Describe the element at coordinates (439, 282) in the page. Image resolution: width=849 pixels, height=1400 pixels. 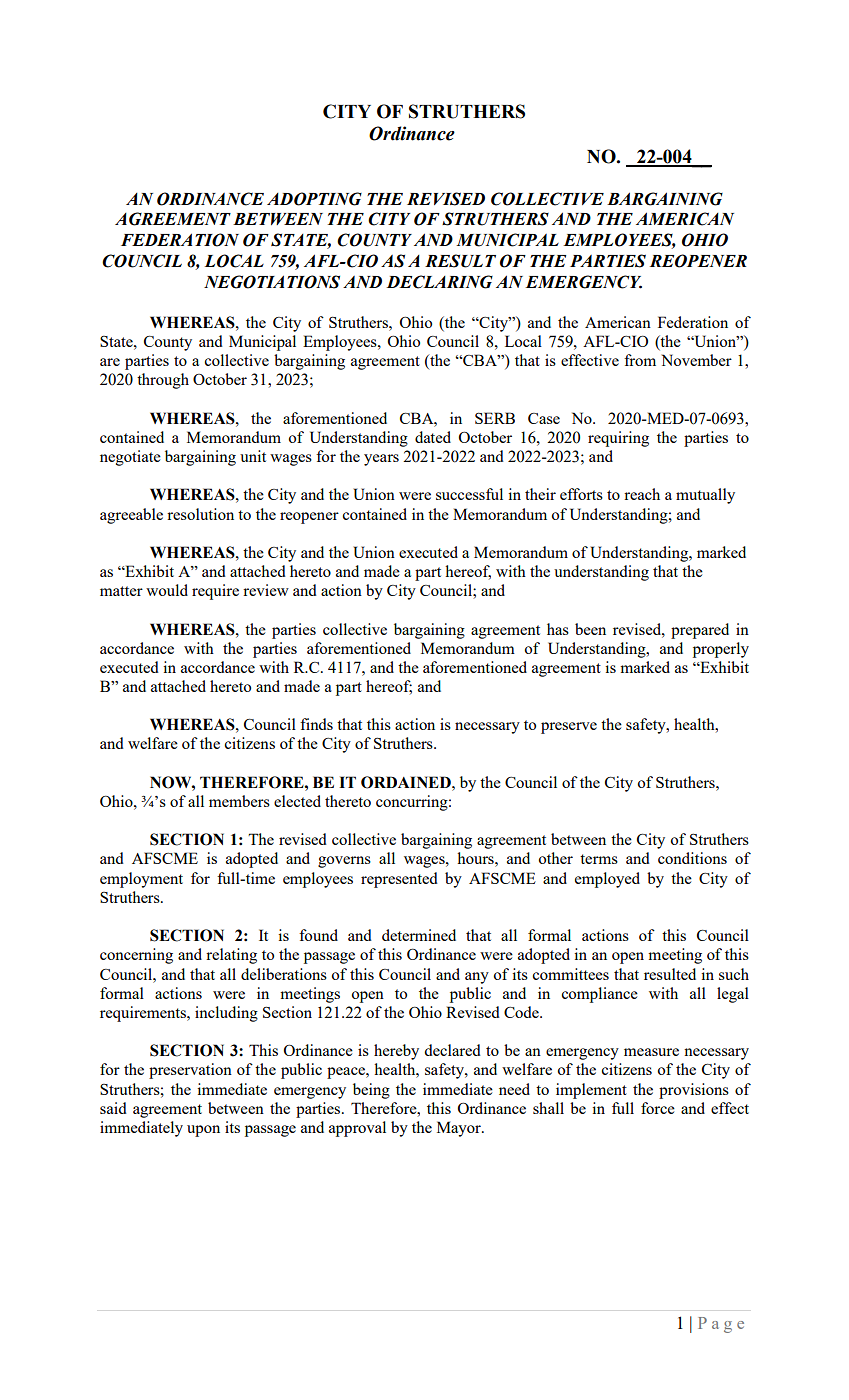
I see `DECLARING` at that location.
